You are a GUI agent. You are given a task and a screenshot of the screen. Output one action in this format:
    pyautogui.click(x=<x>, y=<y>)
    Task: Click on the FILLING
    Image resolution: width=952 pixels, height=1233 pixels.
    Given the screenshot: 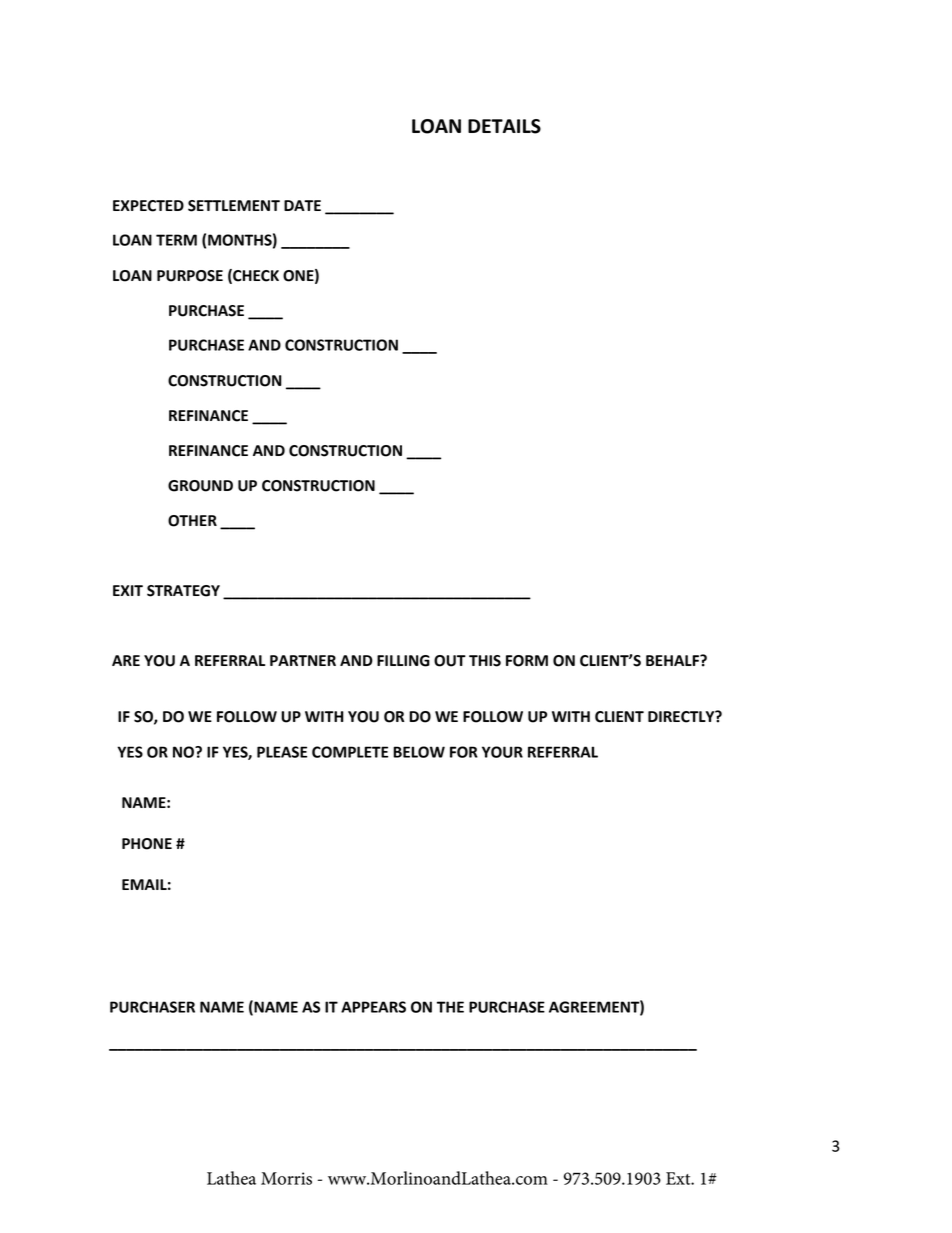 What is the action you would take?
    pyautogui.click(x=403, y=661)
